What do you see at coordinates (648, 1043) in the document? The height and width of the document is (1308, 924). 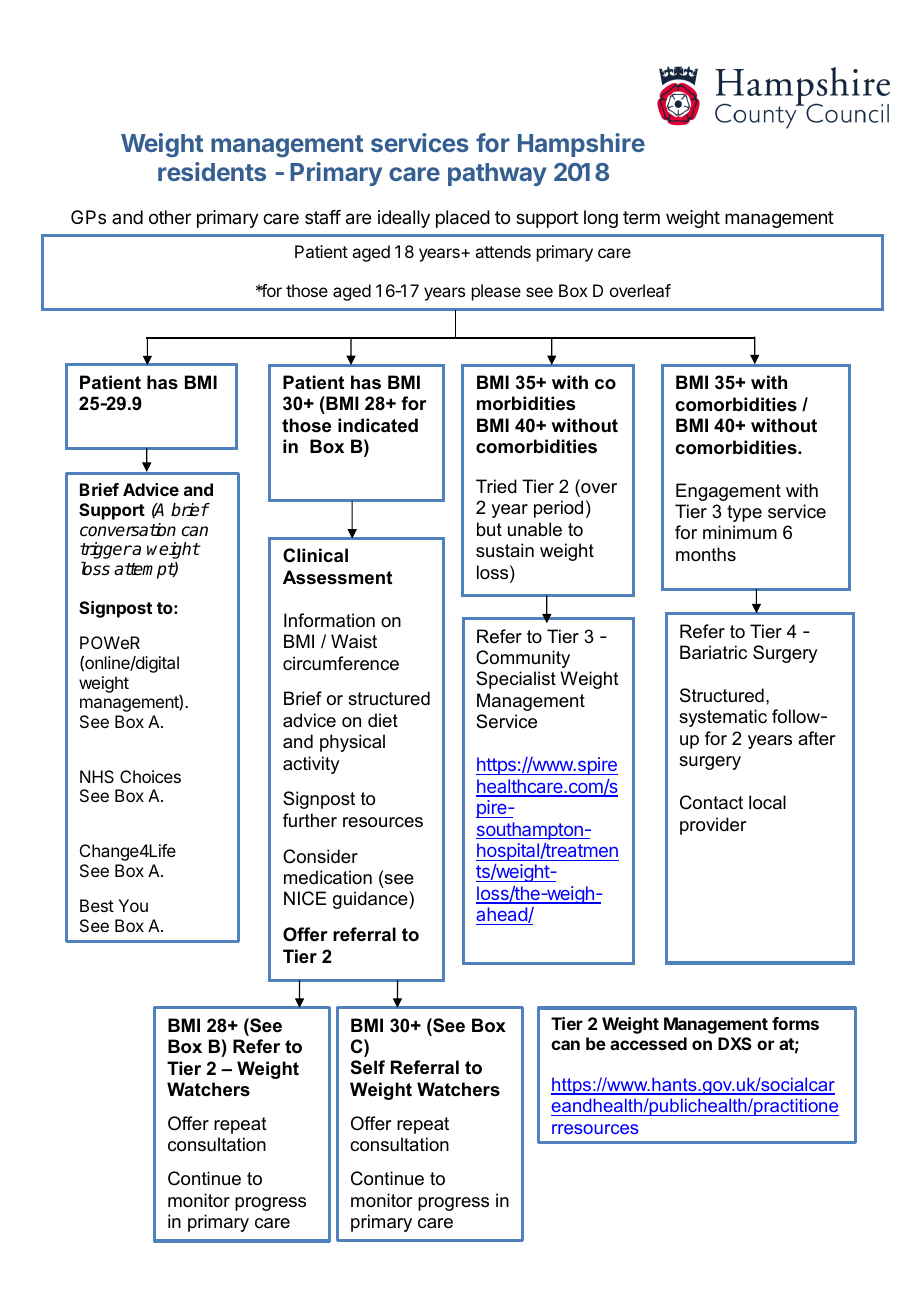 I see `accessed` at bounding box center [648, 1043].
